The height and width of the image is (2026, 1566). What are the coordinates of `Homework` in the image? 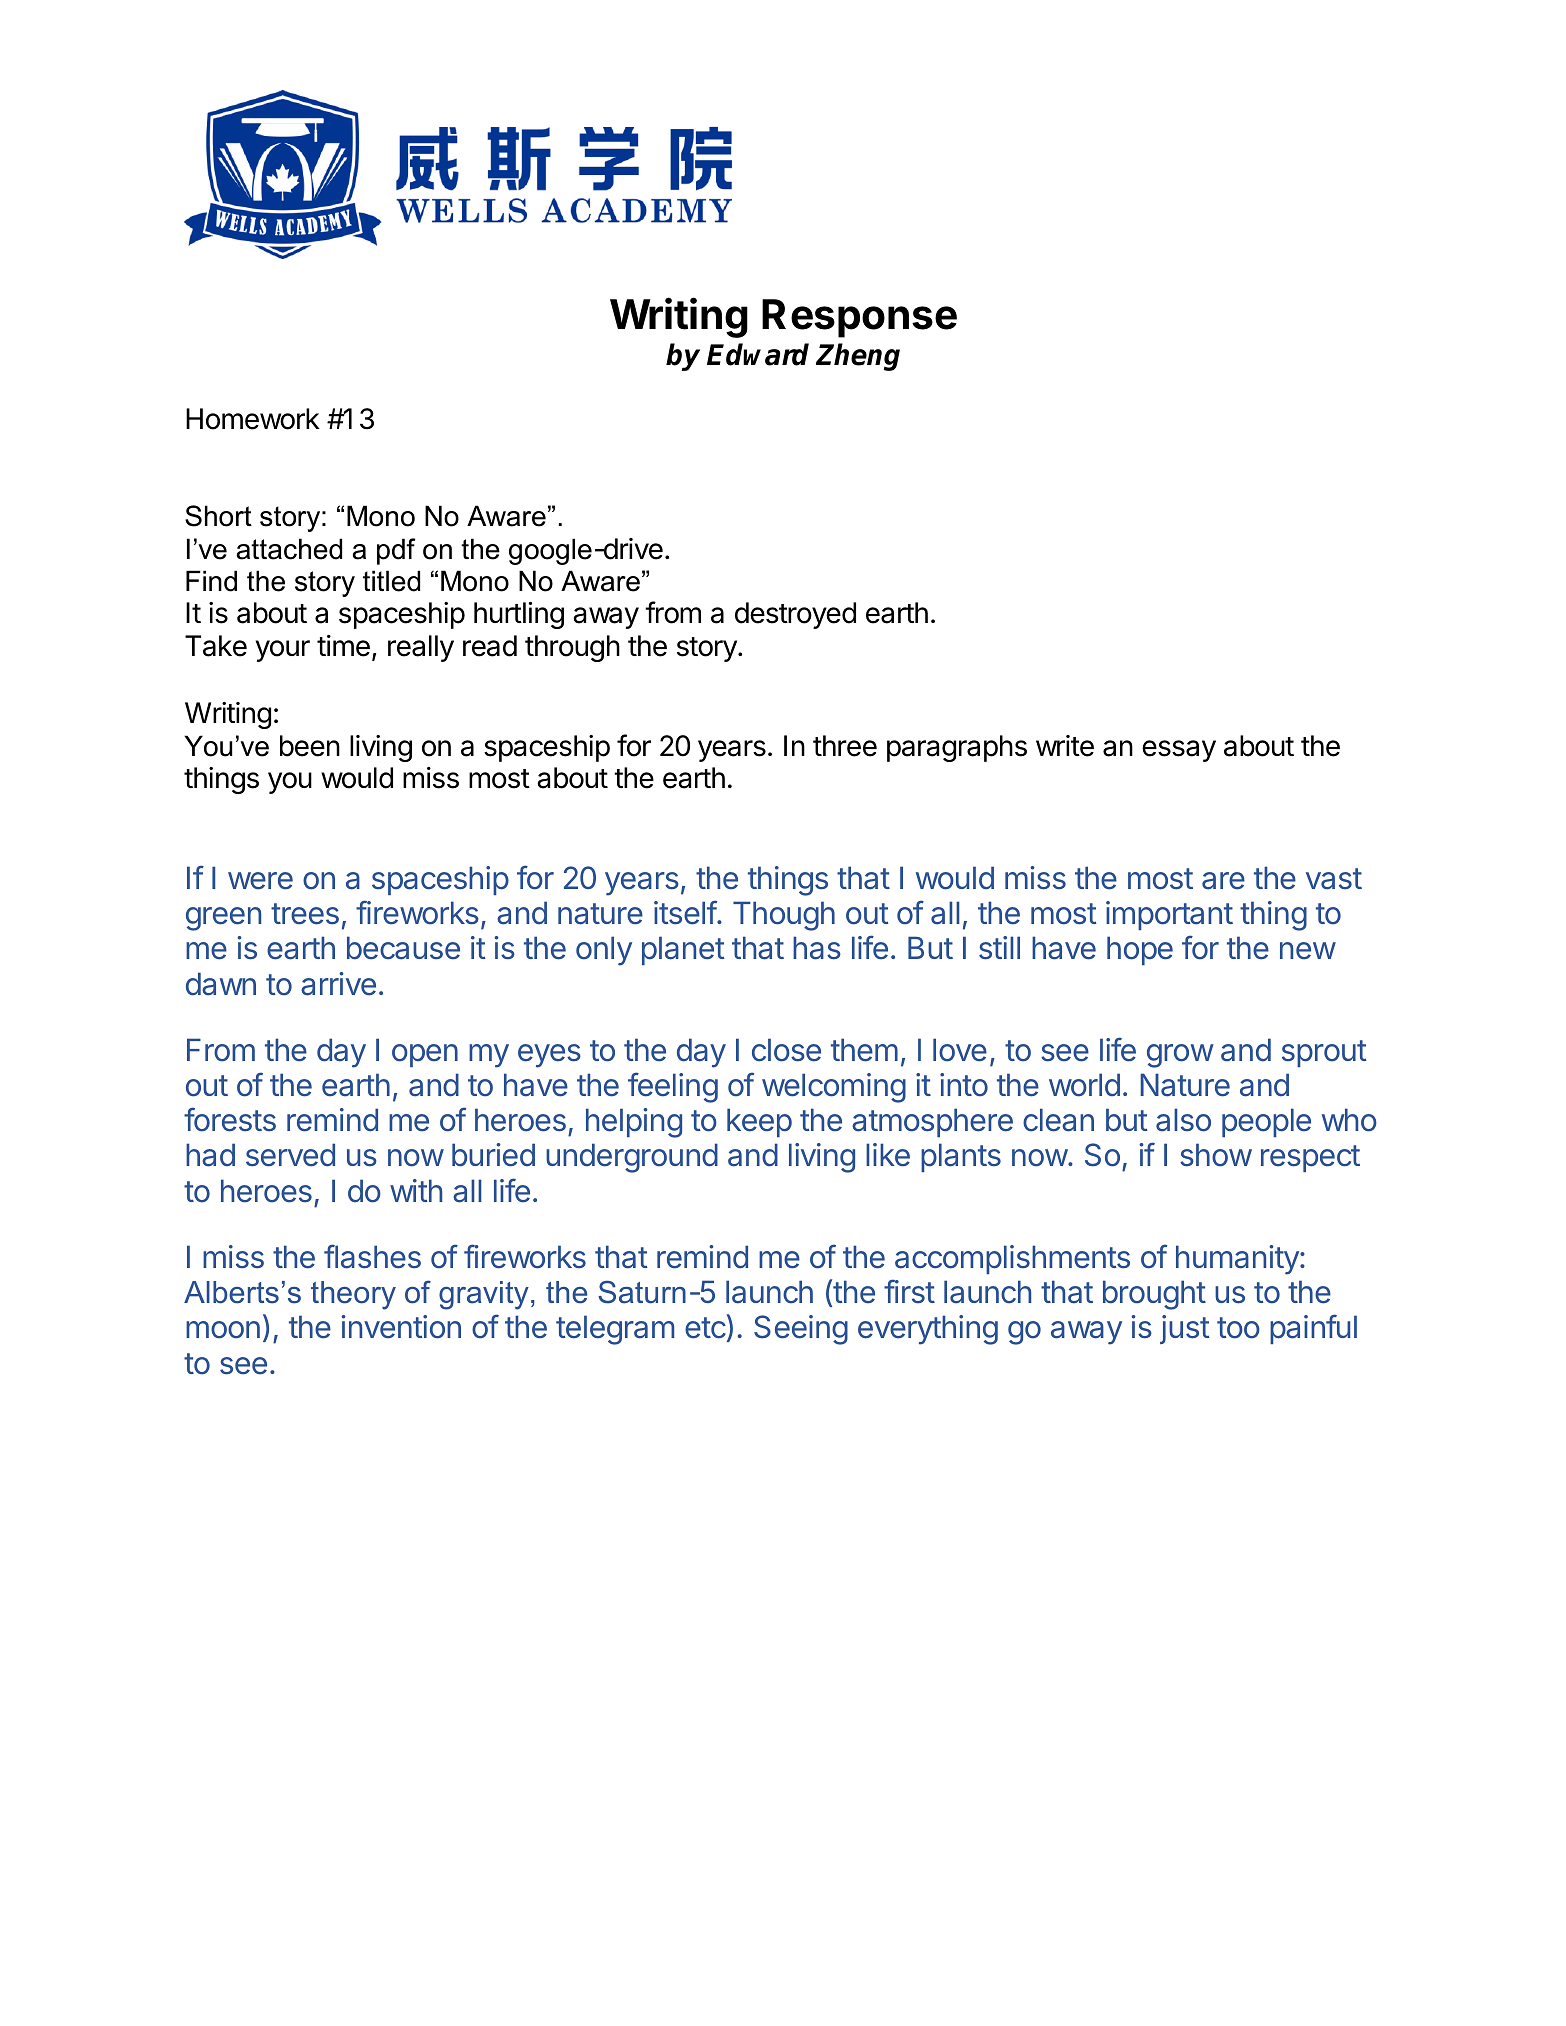 It's located at (253, 419).
